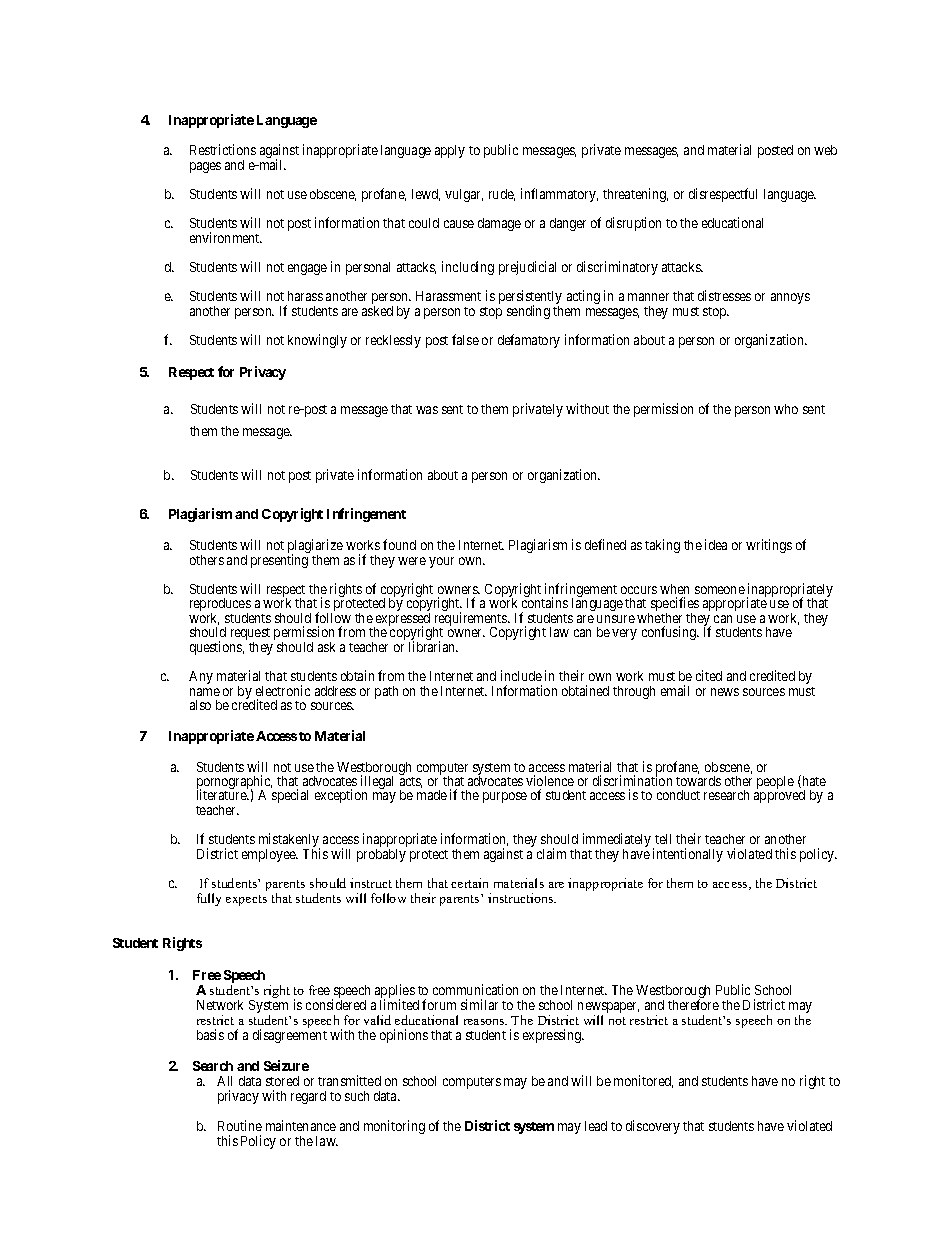  Describe the element at coordinates (282, 1081) in the screenshot. I see `stored` at that location.
